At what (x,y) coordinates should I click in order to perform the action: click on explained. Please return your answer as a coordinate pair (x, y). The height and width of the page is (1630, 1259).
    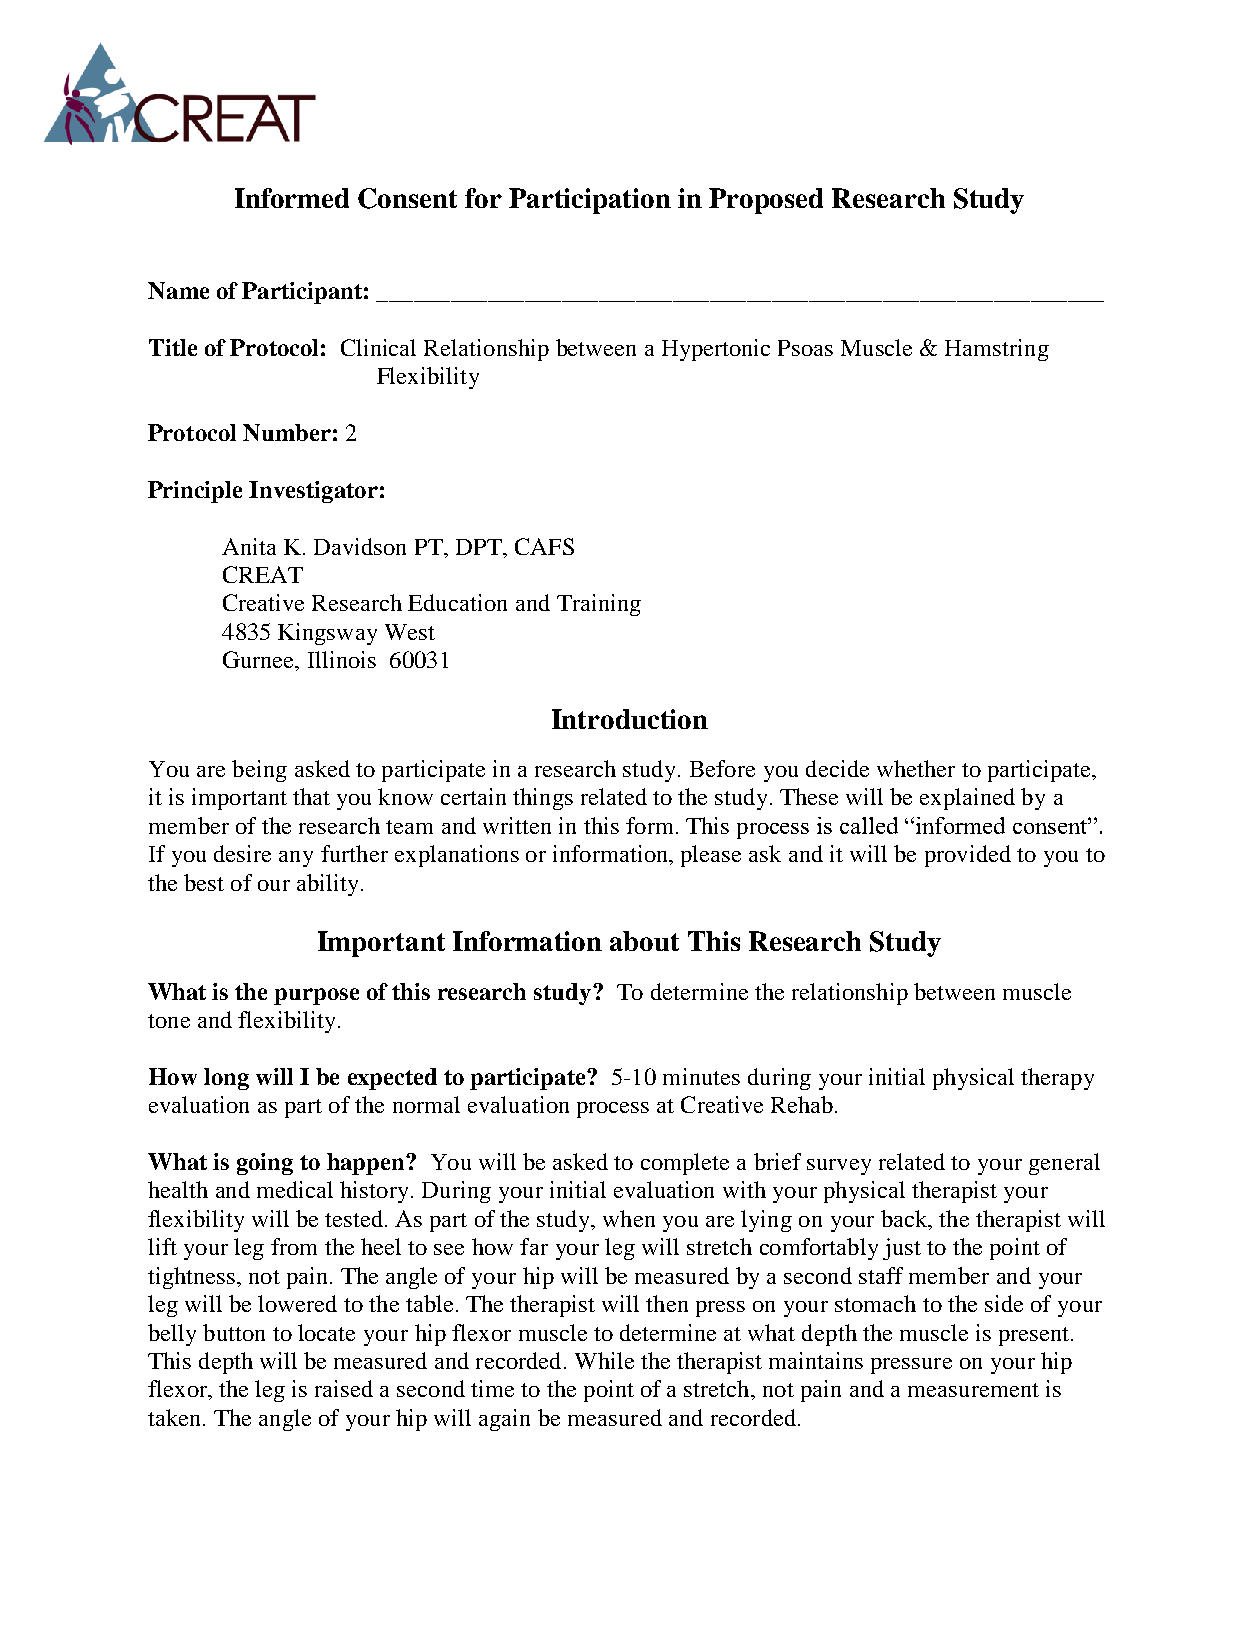
    Looking at the image, I should click on (967, 799).
